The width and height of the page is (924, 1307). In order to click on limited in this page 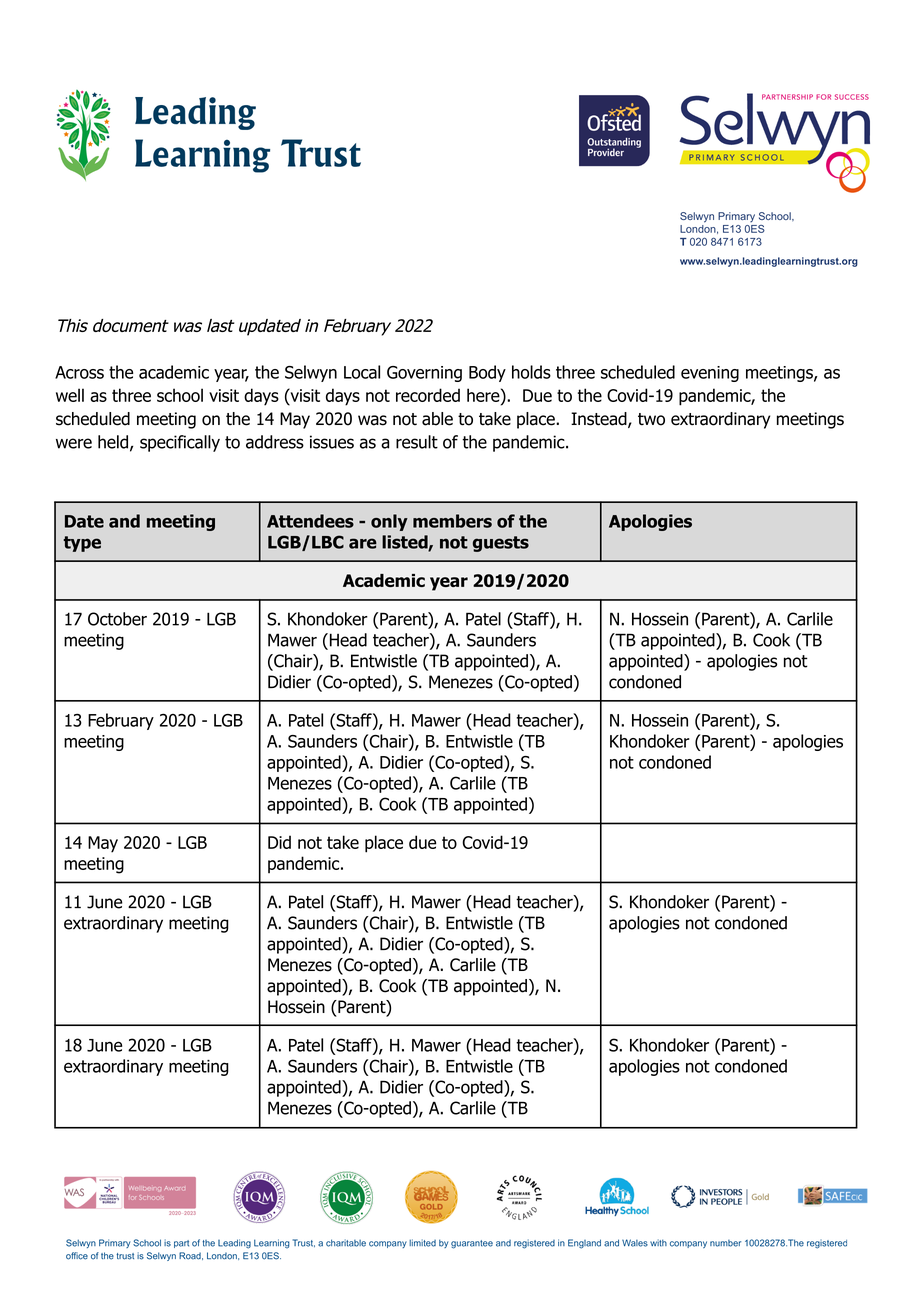, I will do `click(422, 1243)`.
